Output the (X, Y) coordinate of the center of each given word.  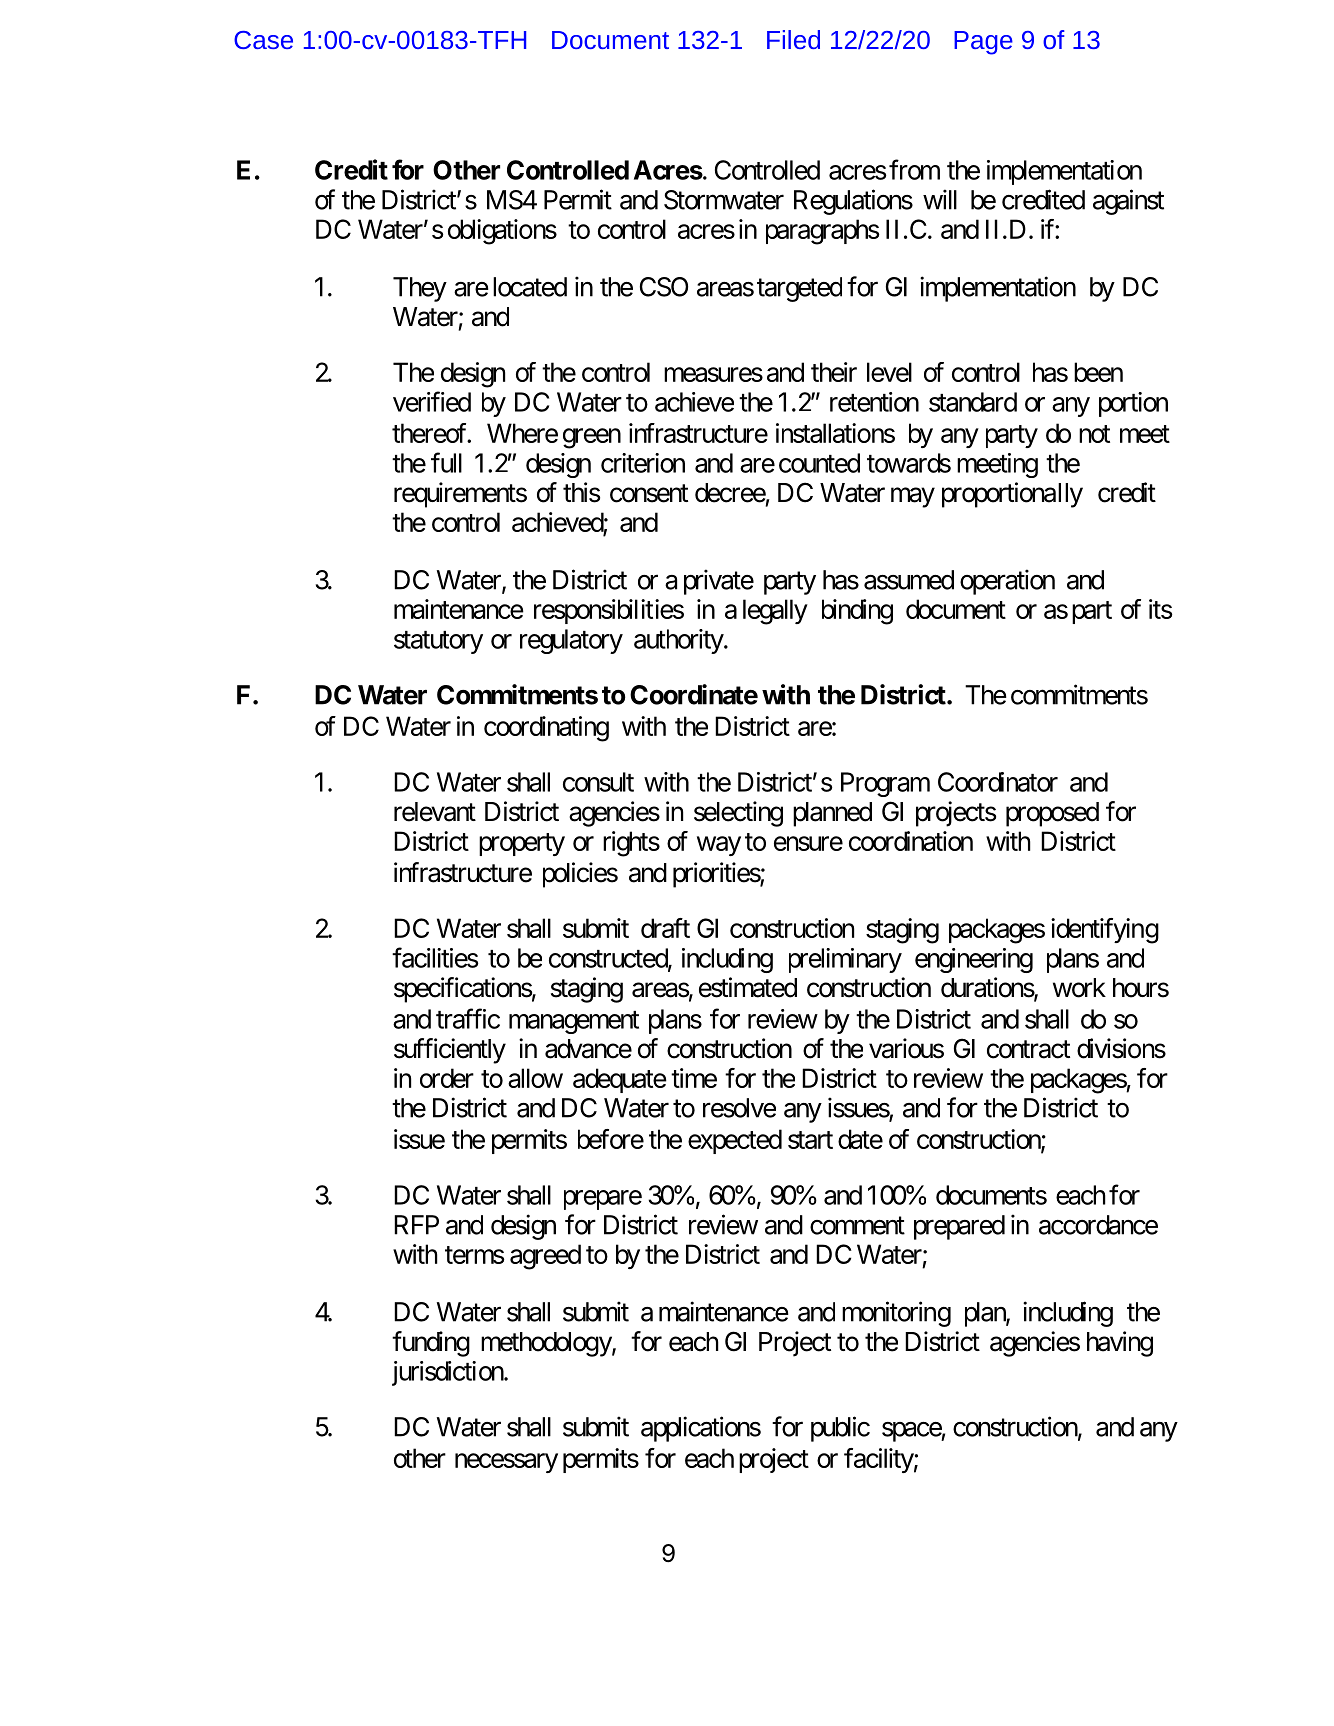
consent (649, 493)
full (446, 462)
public (840, 1429)
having (1120, 1344)
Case (263, 40)
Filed (793, 39)
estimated (748, 987)
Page (983, 43)
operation (1007, 582)
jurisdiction (448, 1373)
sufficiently (450, 1051)
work (1079, 988)
